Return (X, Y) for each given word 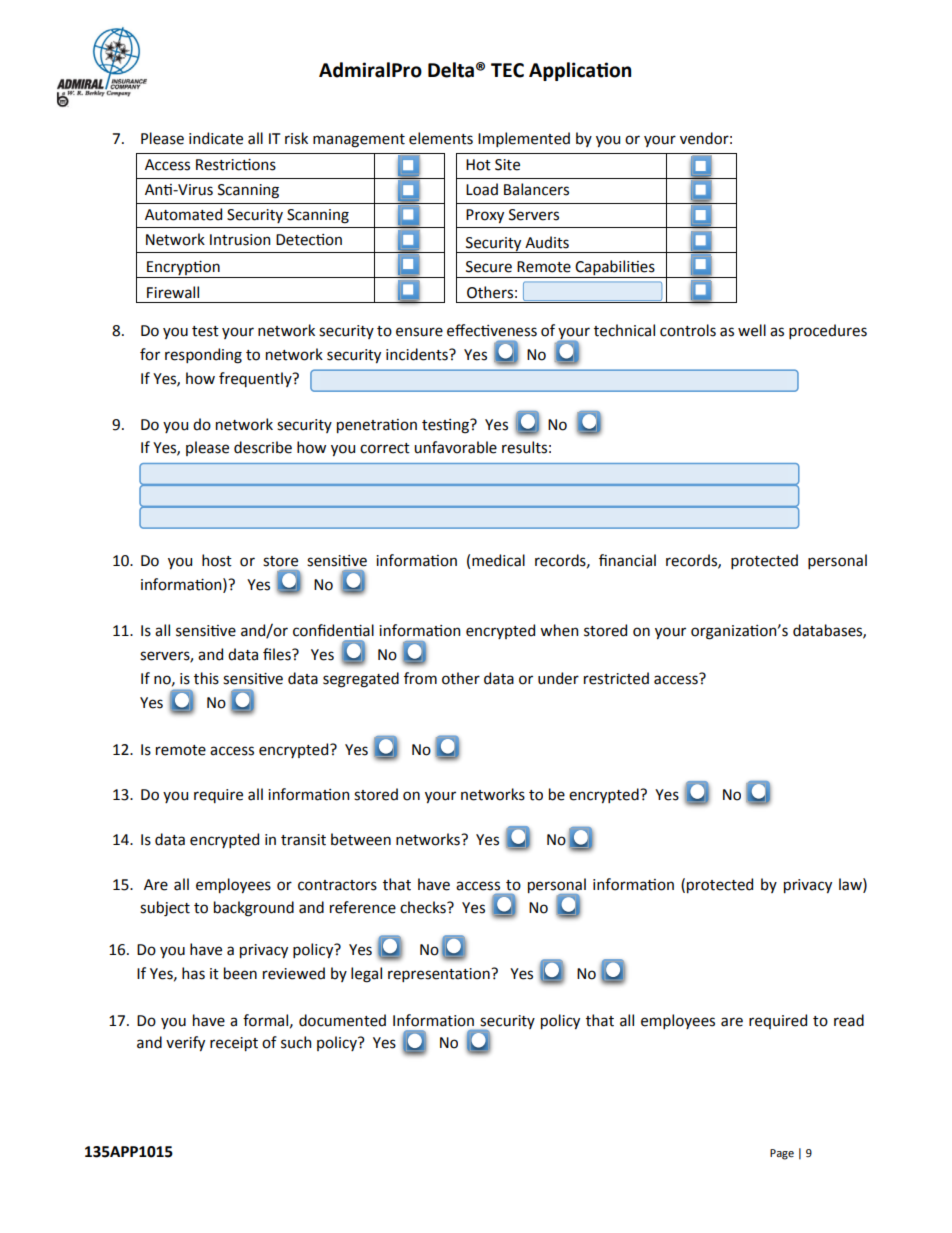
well (752, 330)
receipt (234, 1044)
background (254, 909)
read (849, 1020)
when (559, 630)
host (217, 560)
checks (424, 907)
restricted (616, 678)
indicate (216, 138)
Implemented (524, 139)
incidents (418, 354)
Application (580, 71)
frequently (256, 379)
